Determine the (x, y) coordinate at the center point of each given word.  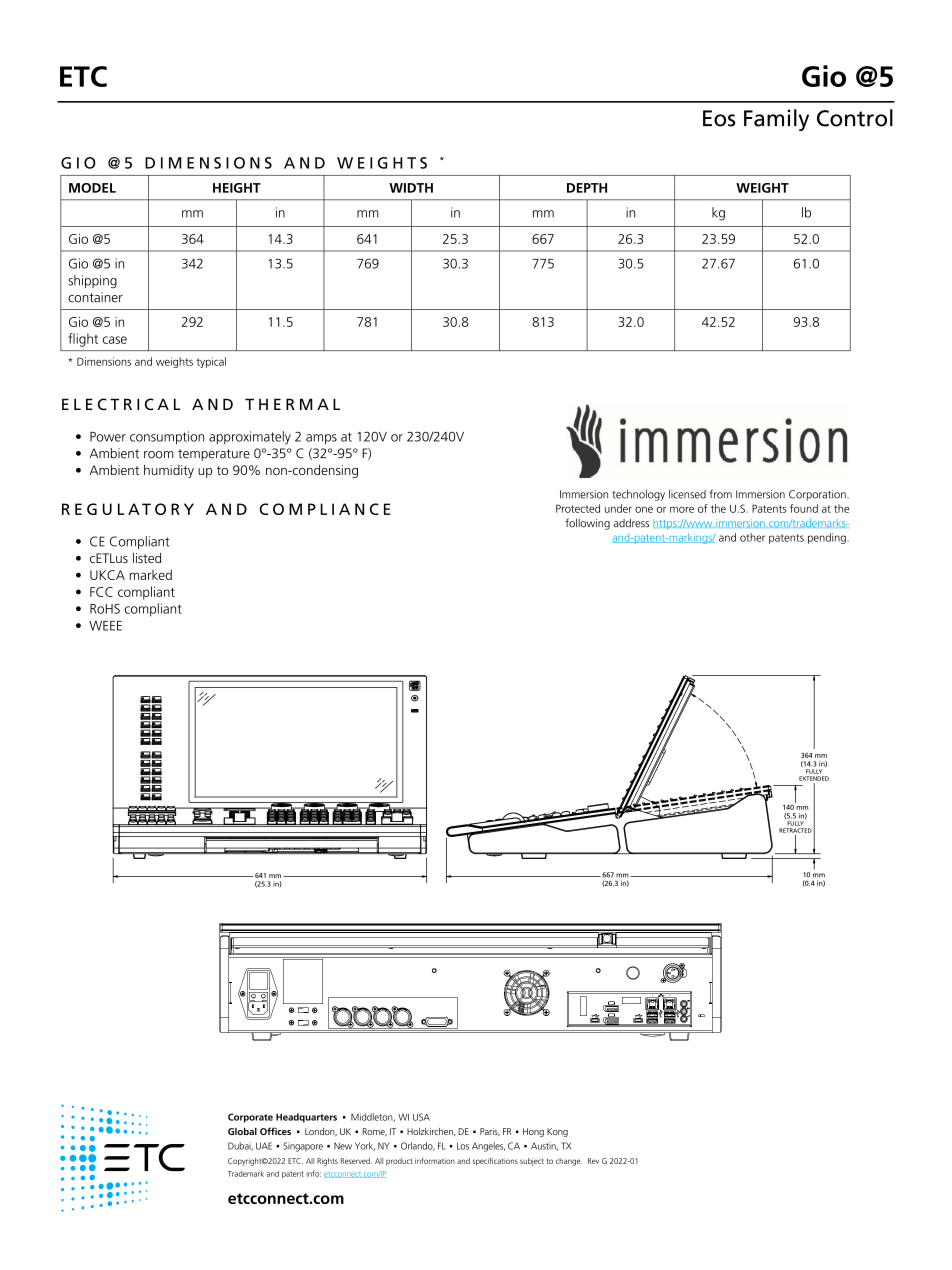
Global (242, 1131)
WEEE (105, 626)
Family (776, 120)
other (752, 537)
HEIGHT (237, 188)
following (587, 524)
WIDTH (411, 188)
